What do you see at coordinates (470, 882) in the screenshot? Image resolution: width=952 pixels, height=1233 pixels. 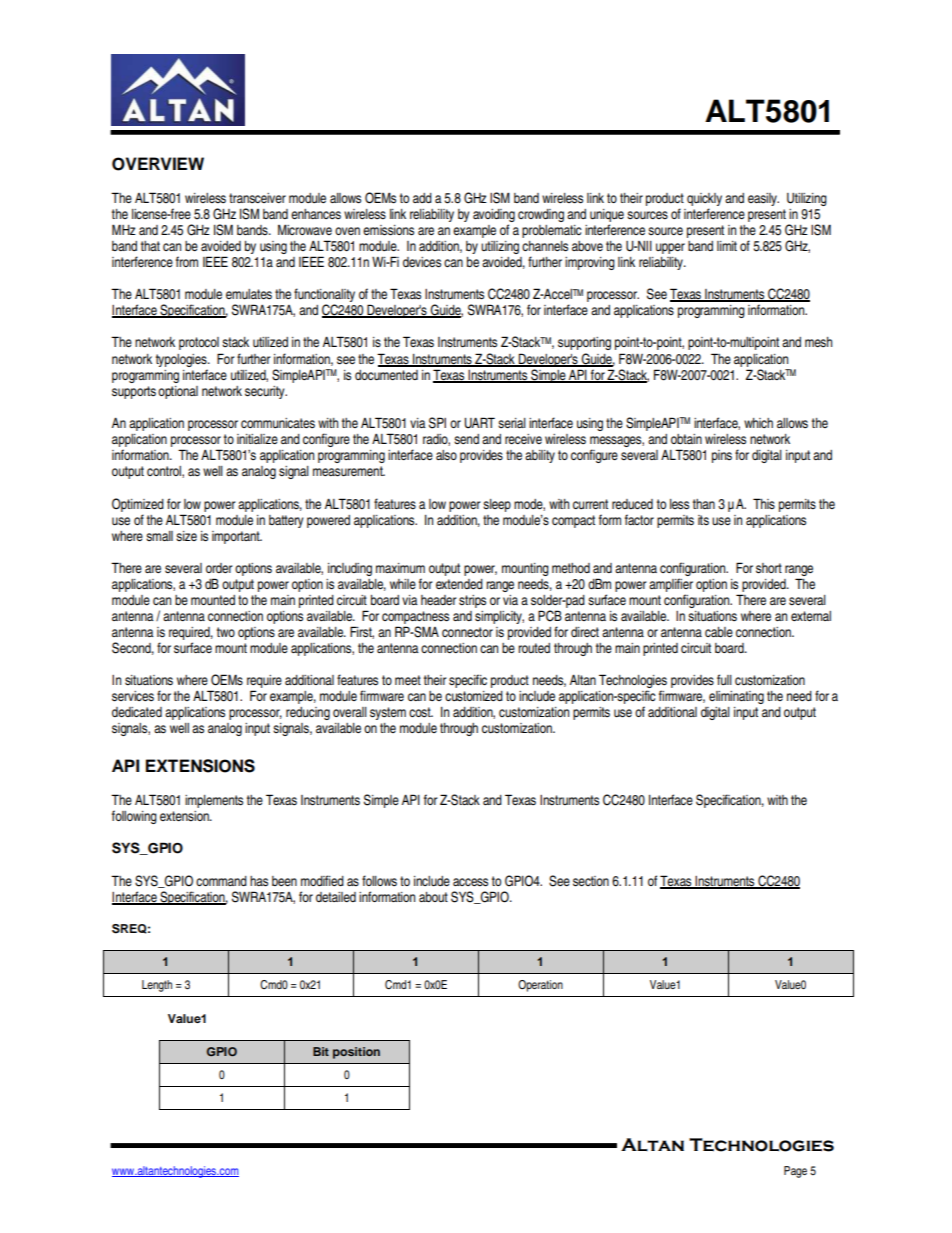 I see `access` at bounding box center [470, 882].
